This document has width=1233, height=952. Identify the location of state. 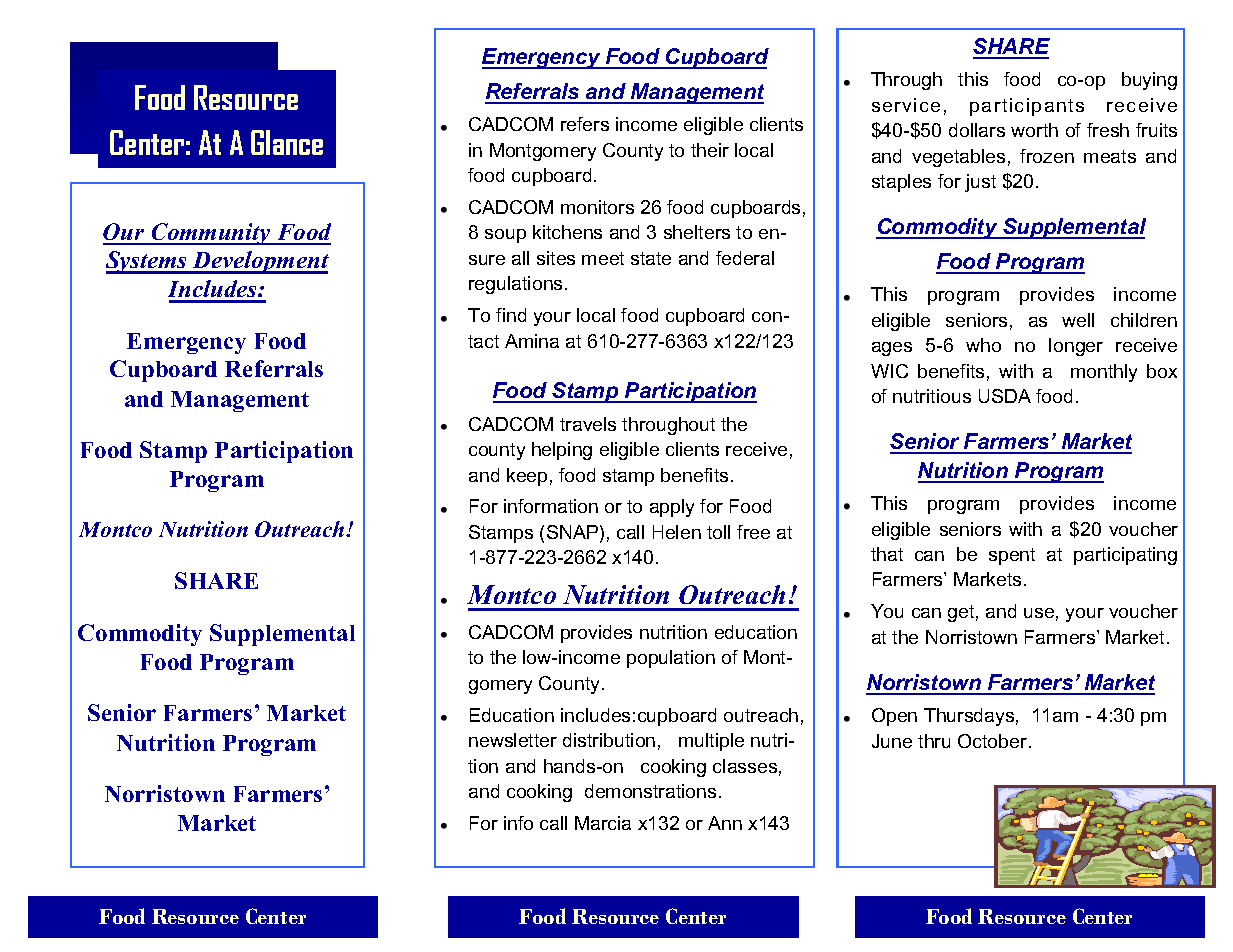
(651, 258).
